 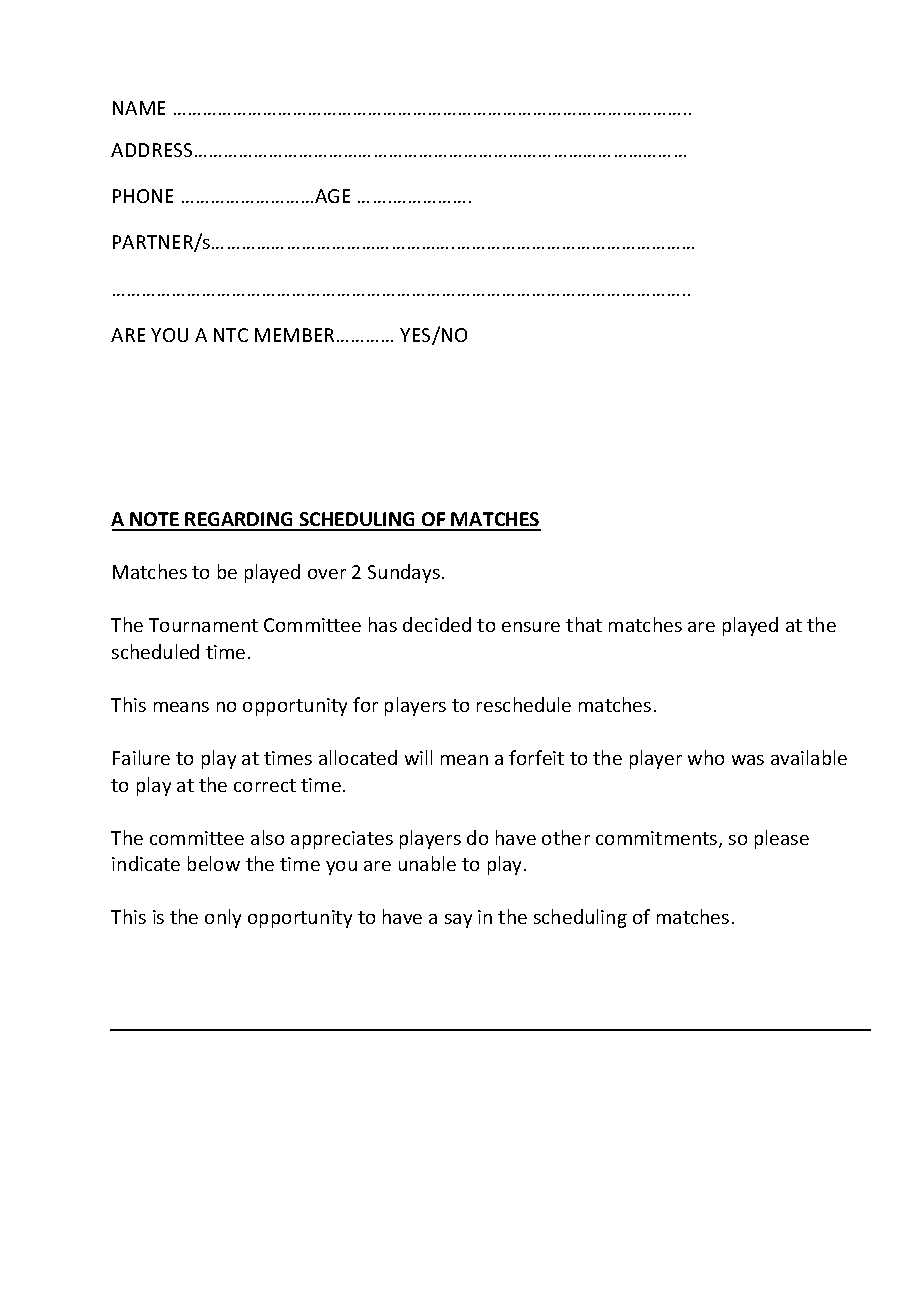 I want to click on only, so click(x=223, y=918).
